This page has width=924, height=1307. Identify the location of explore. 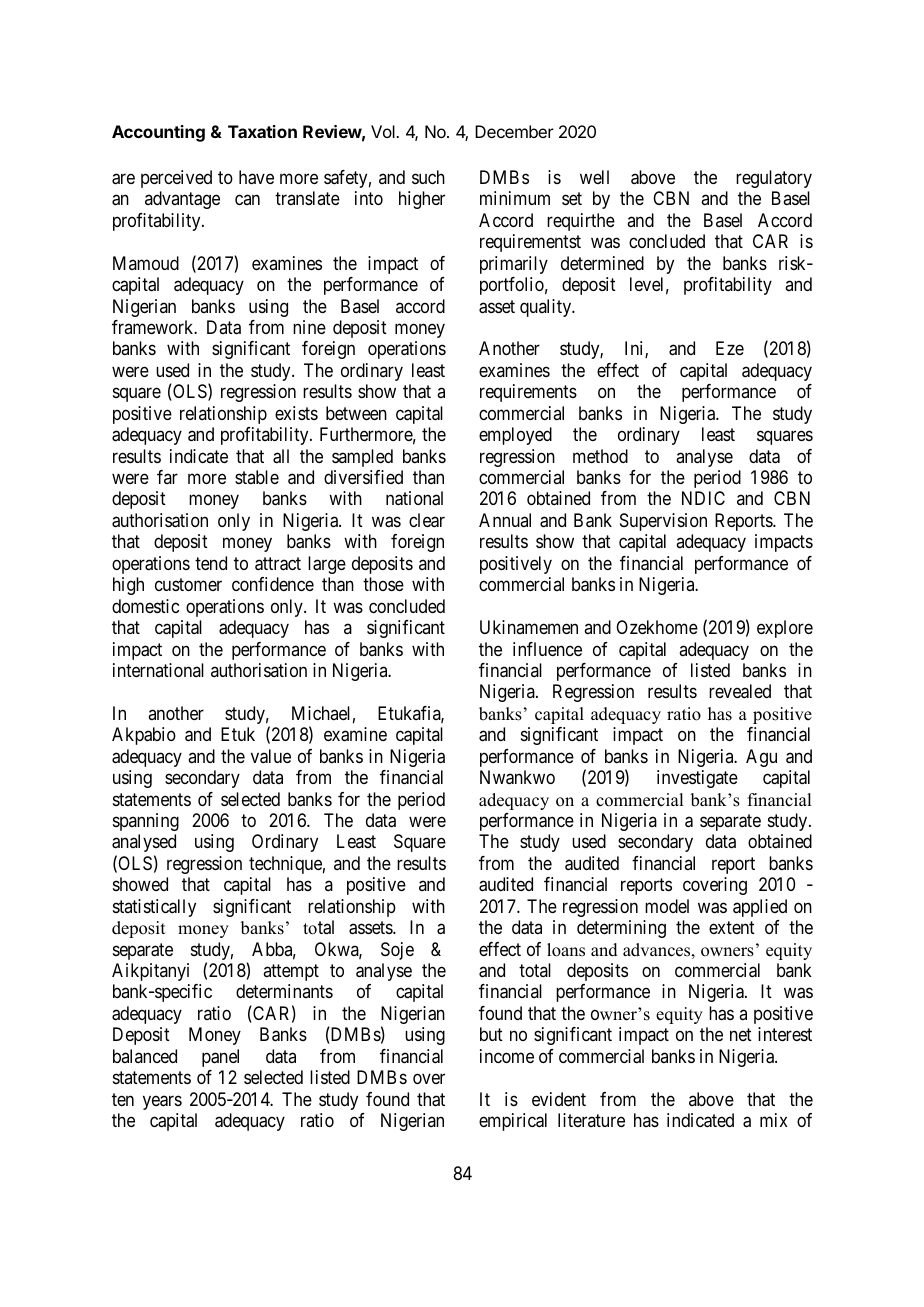
(785, 629).
